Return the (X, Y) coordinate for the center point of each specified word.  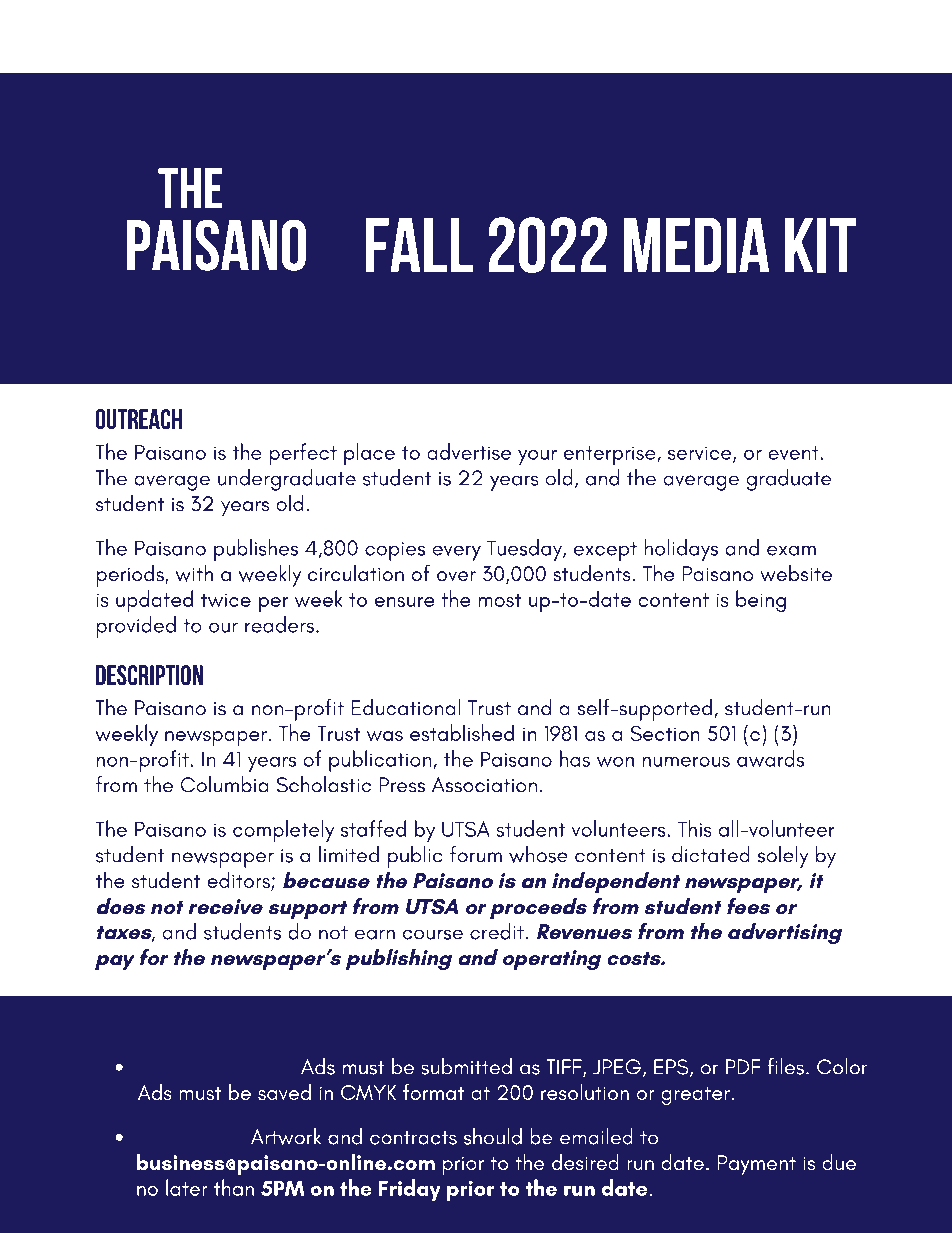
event (794, 453)
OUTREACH (138, 419)
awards (770, 759)
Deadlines (188, 1136)
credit (498, 931)
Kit (820, 245)
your (537, 457)
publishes (256, 550)
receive (225, 906)
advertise (469, 451)
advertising (785, 933)
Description (149, 675)
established (462, 732)
